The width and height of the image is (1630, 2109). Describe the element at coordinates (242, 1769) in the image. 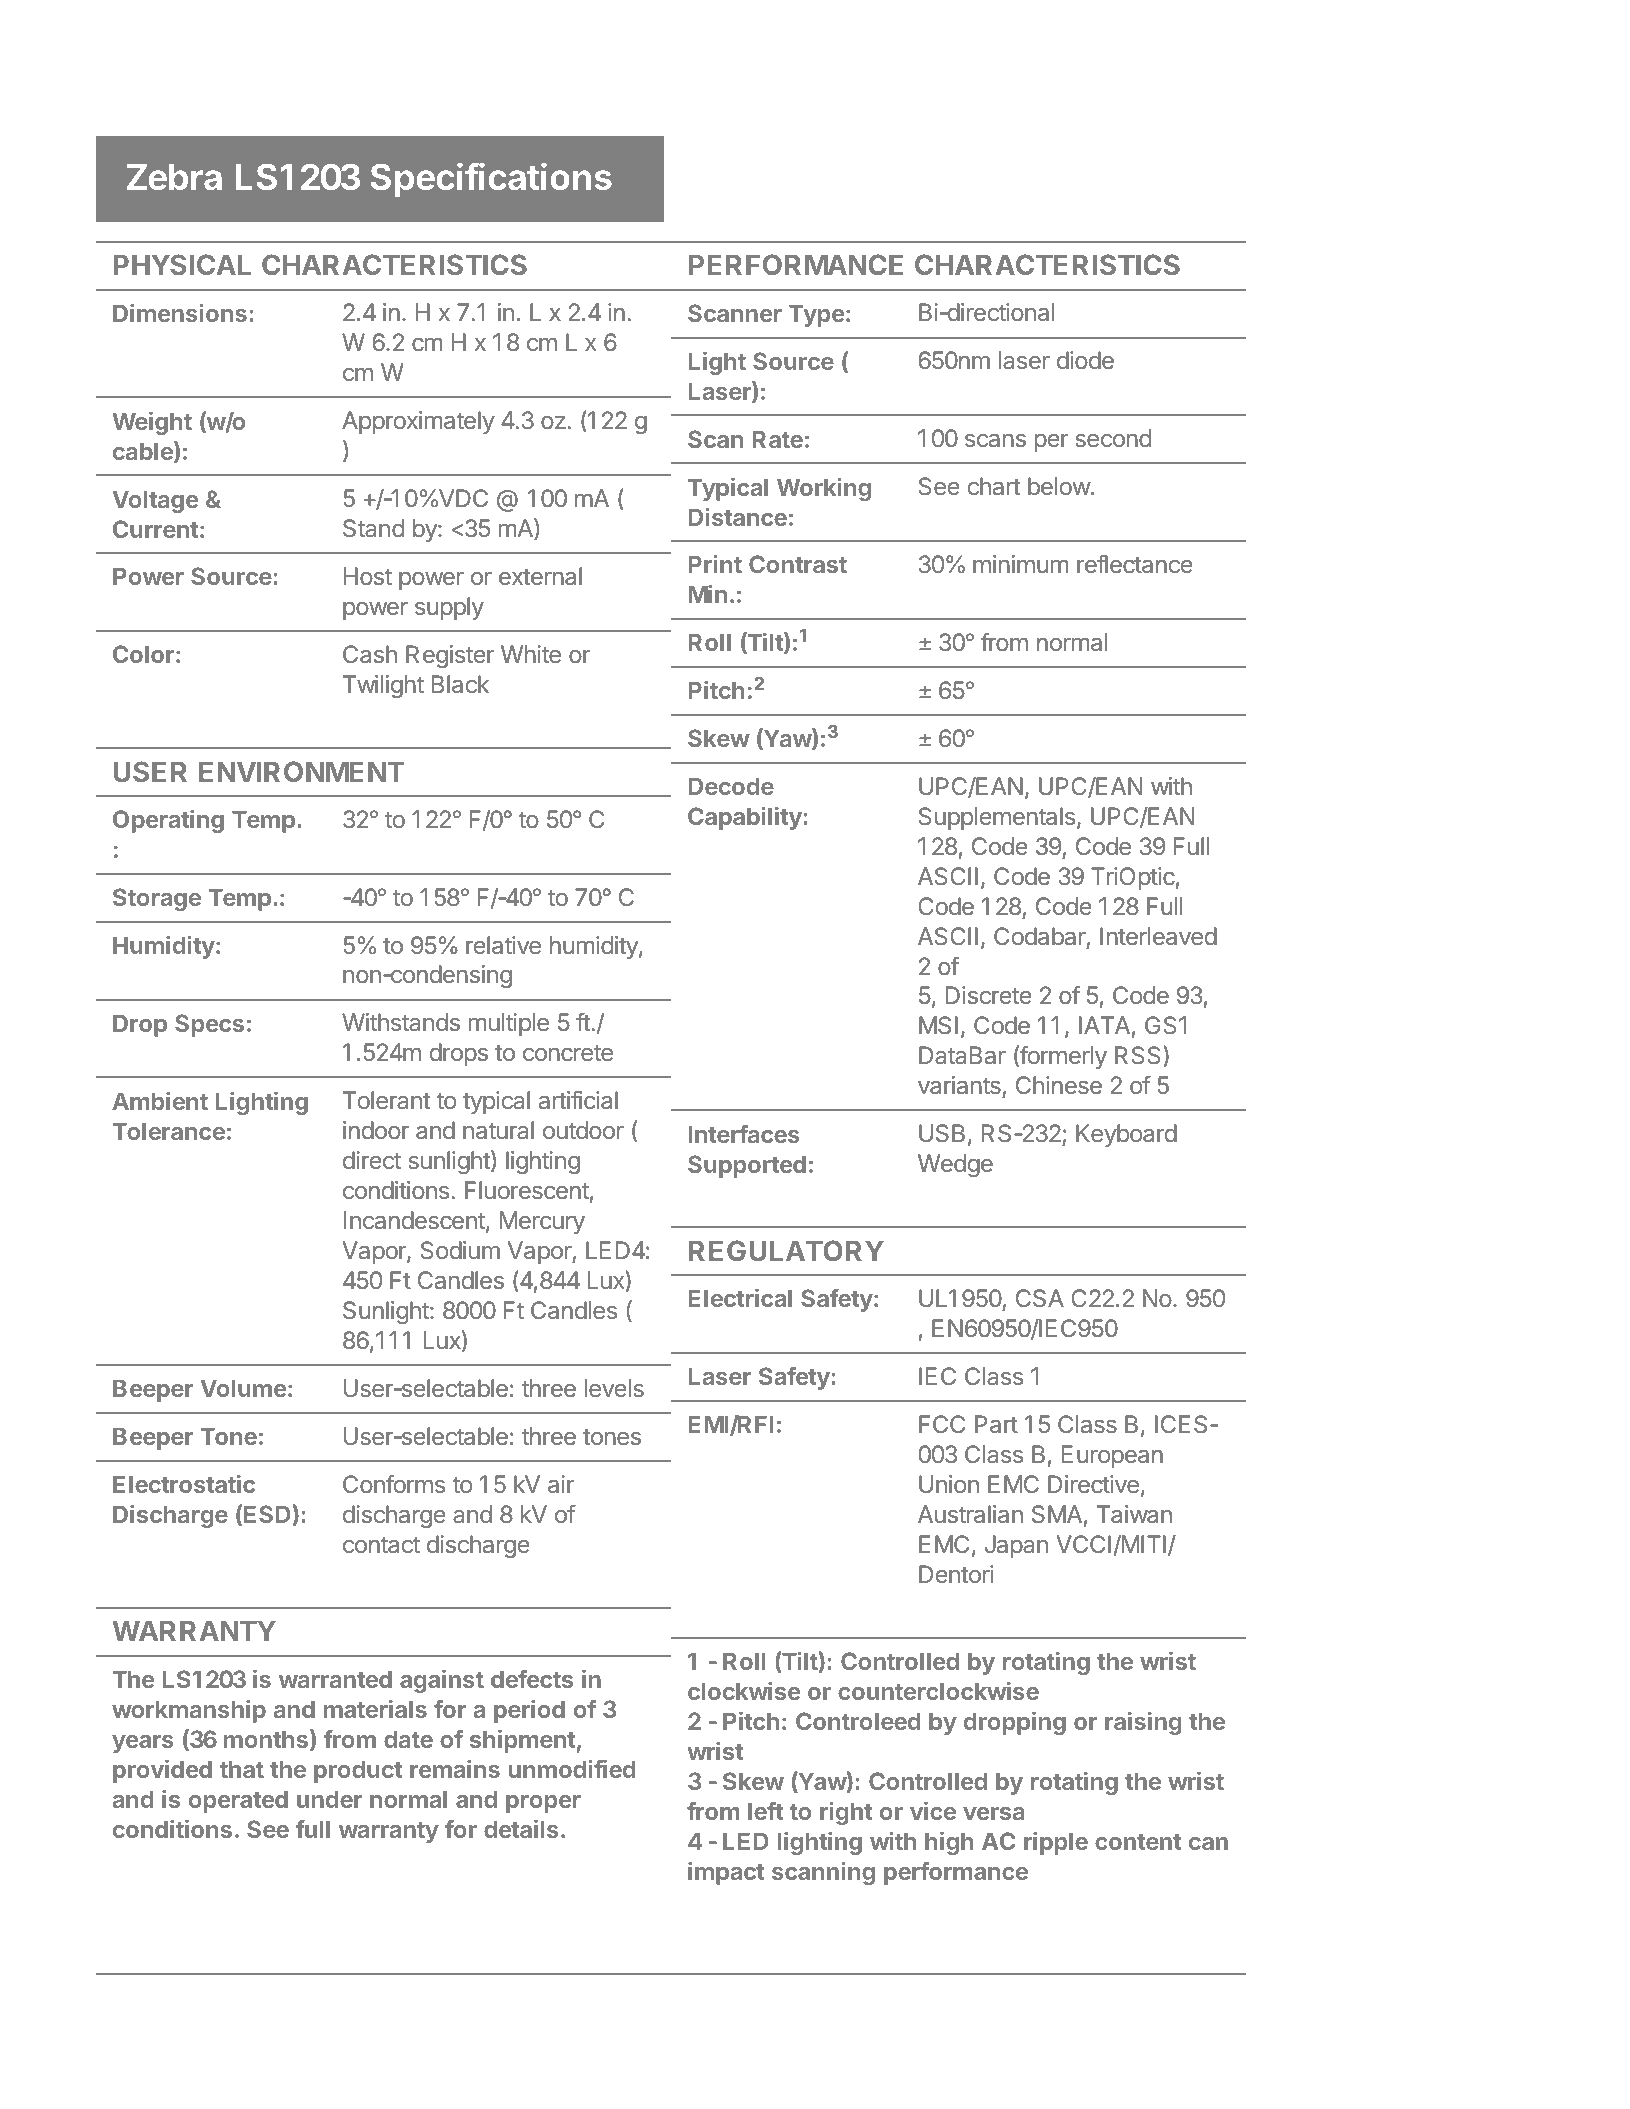

I see `that` at that location.
